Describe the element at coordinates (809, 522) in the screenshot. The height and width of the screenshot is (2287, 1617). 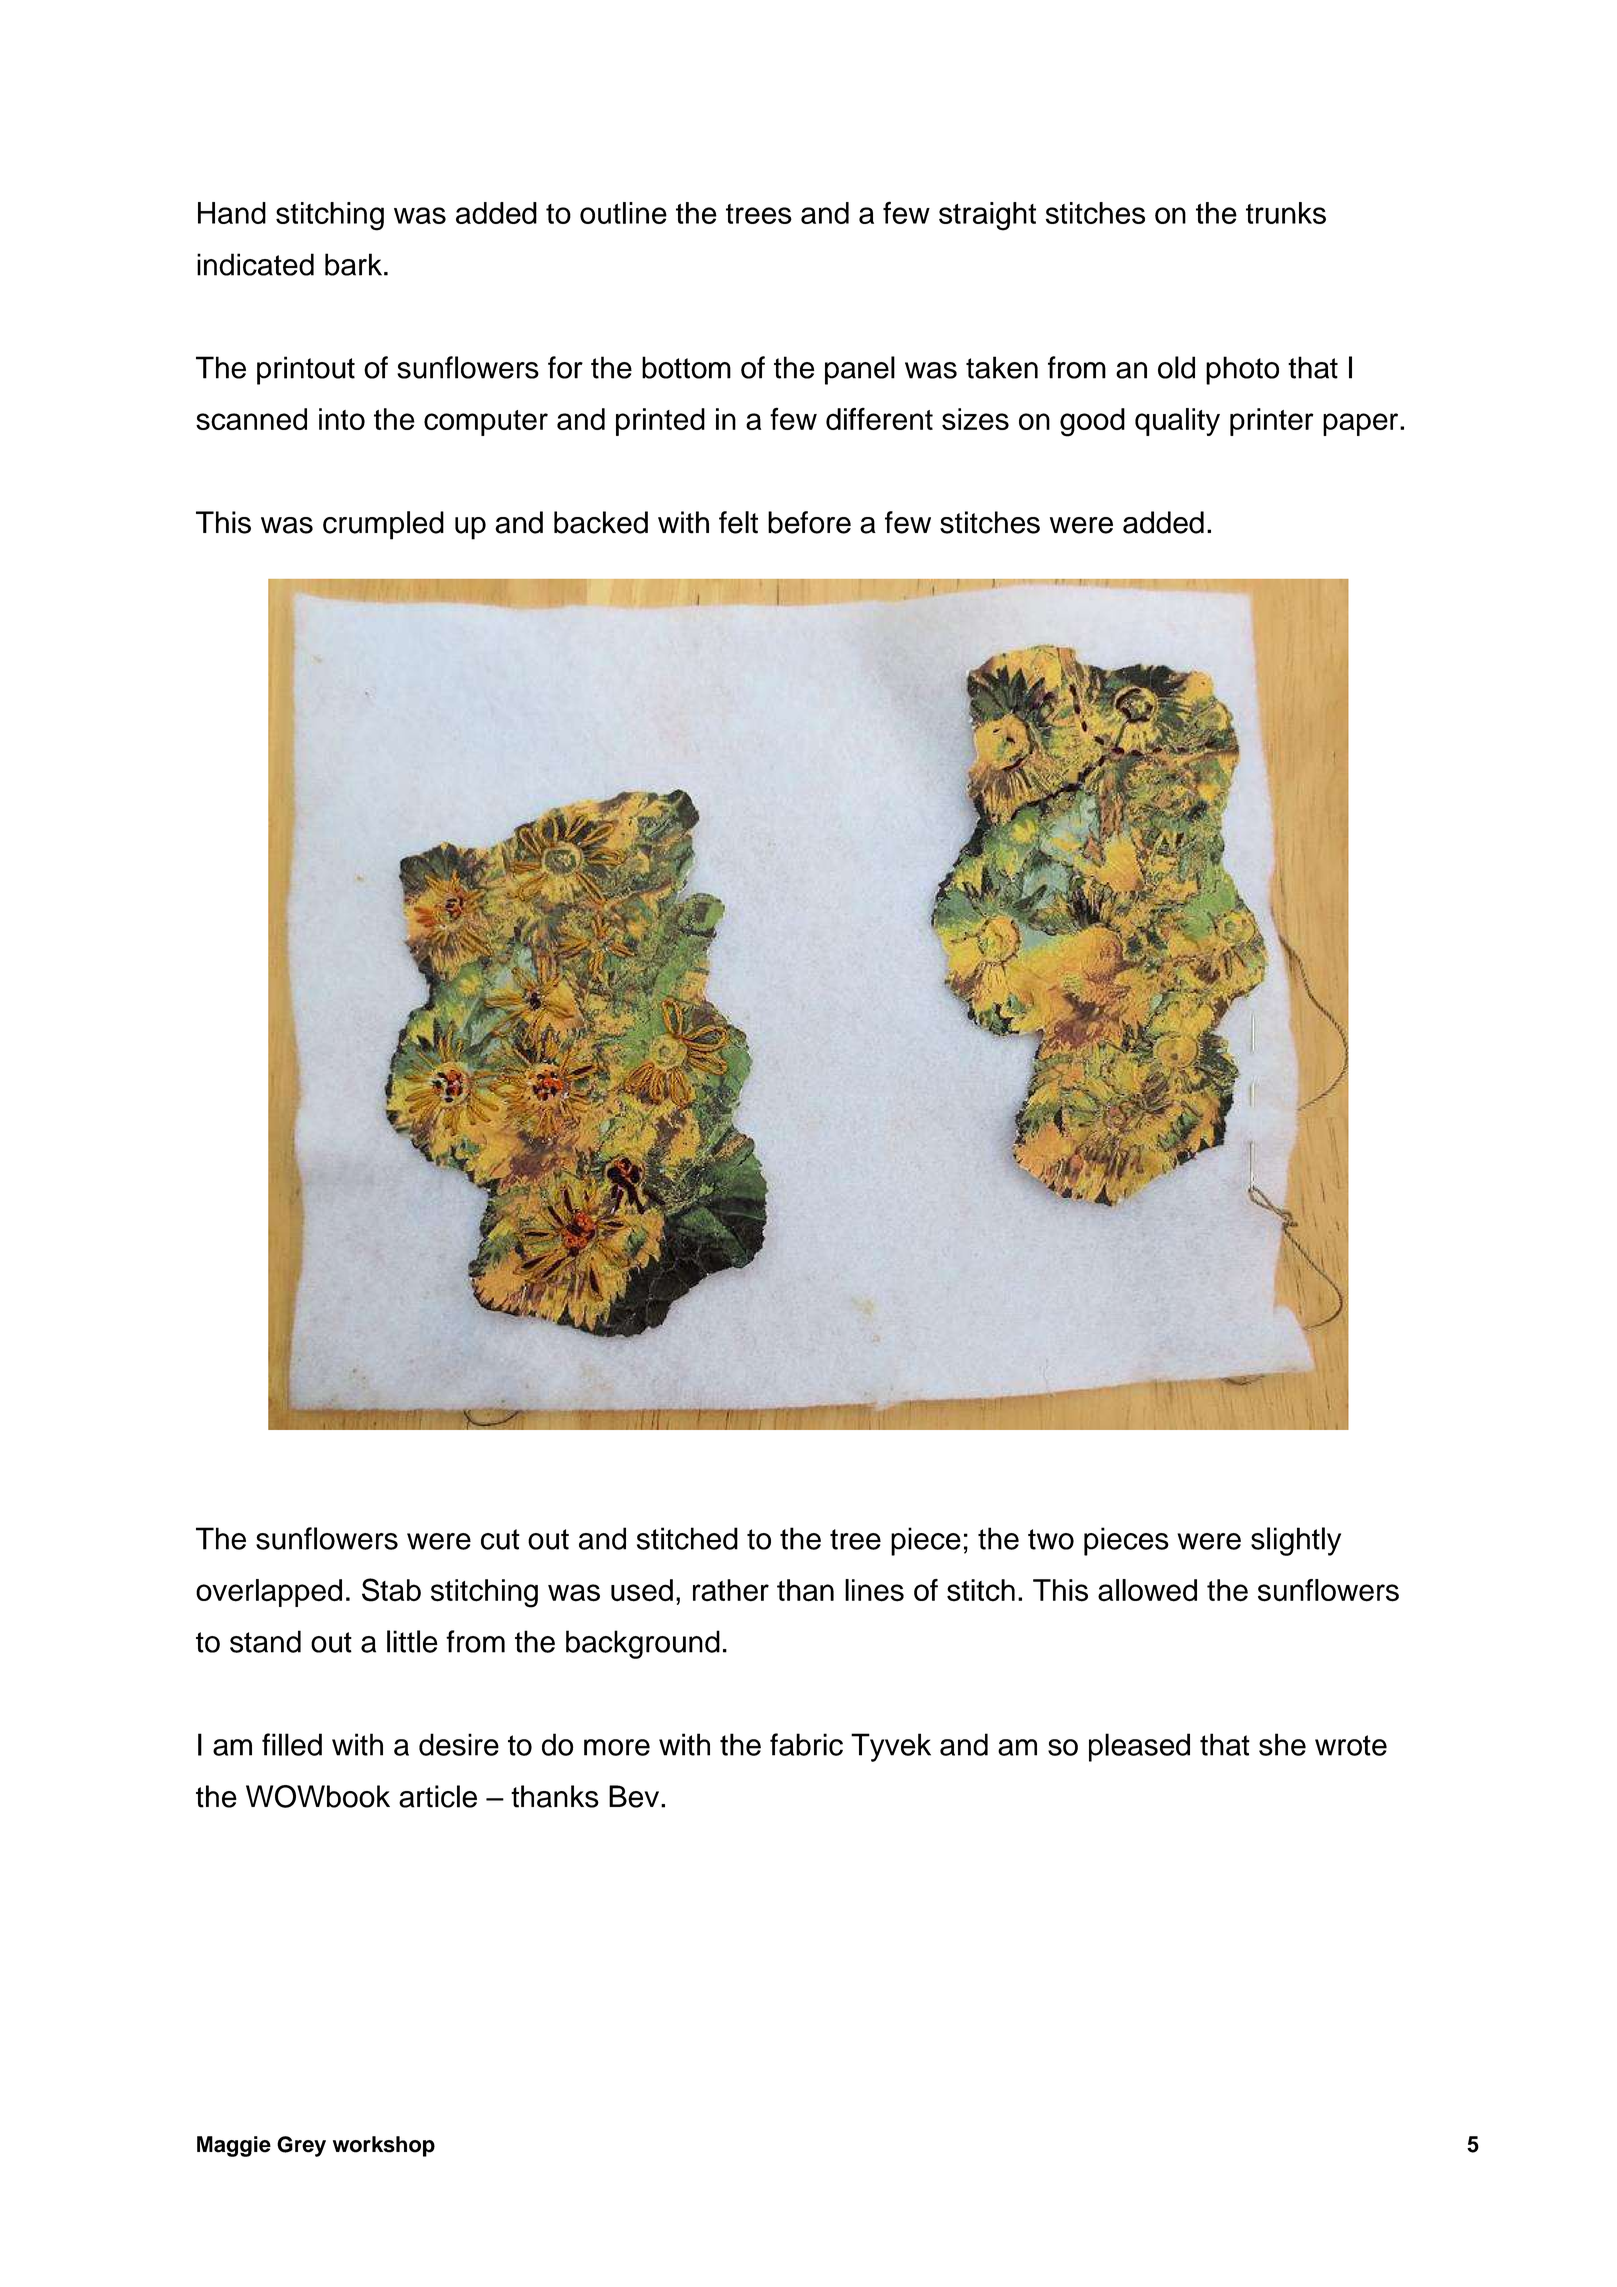
I see `before` at that location.
